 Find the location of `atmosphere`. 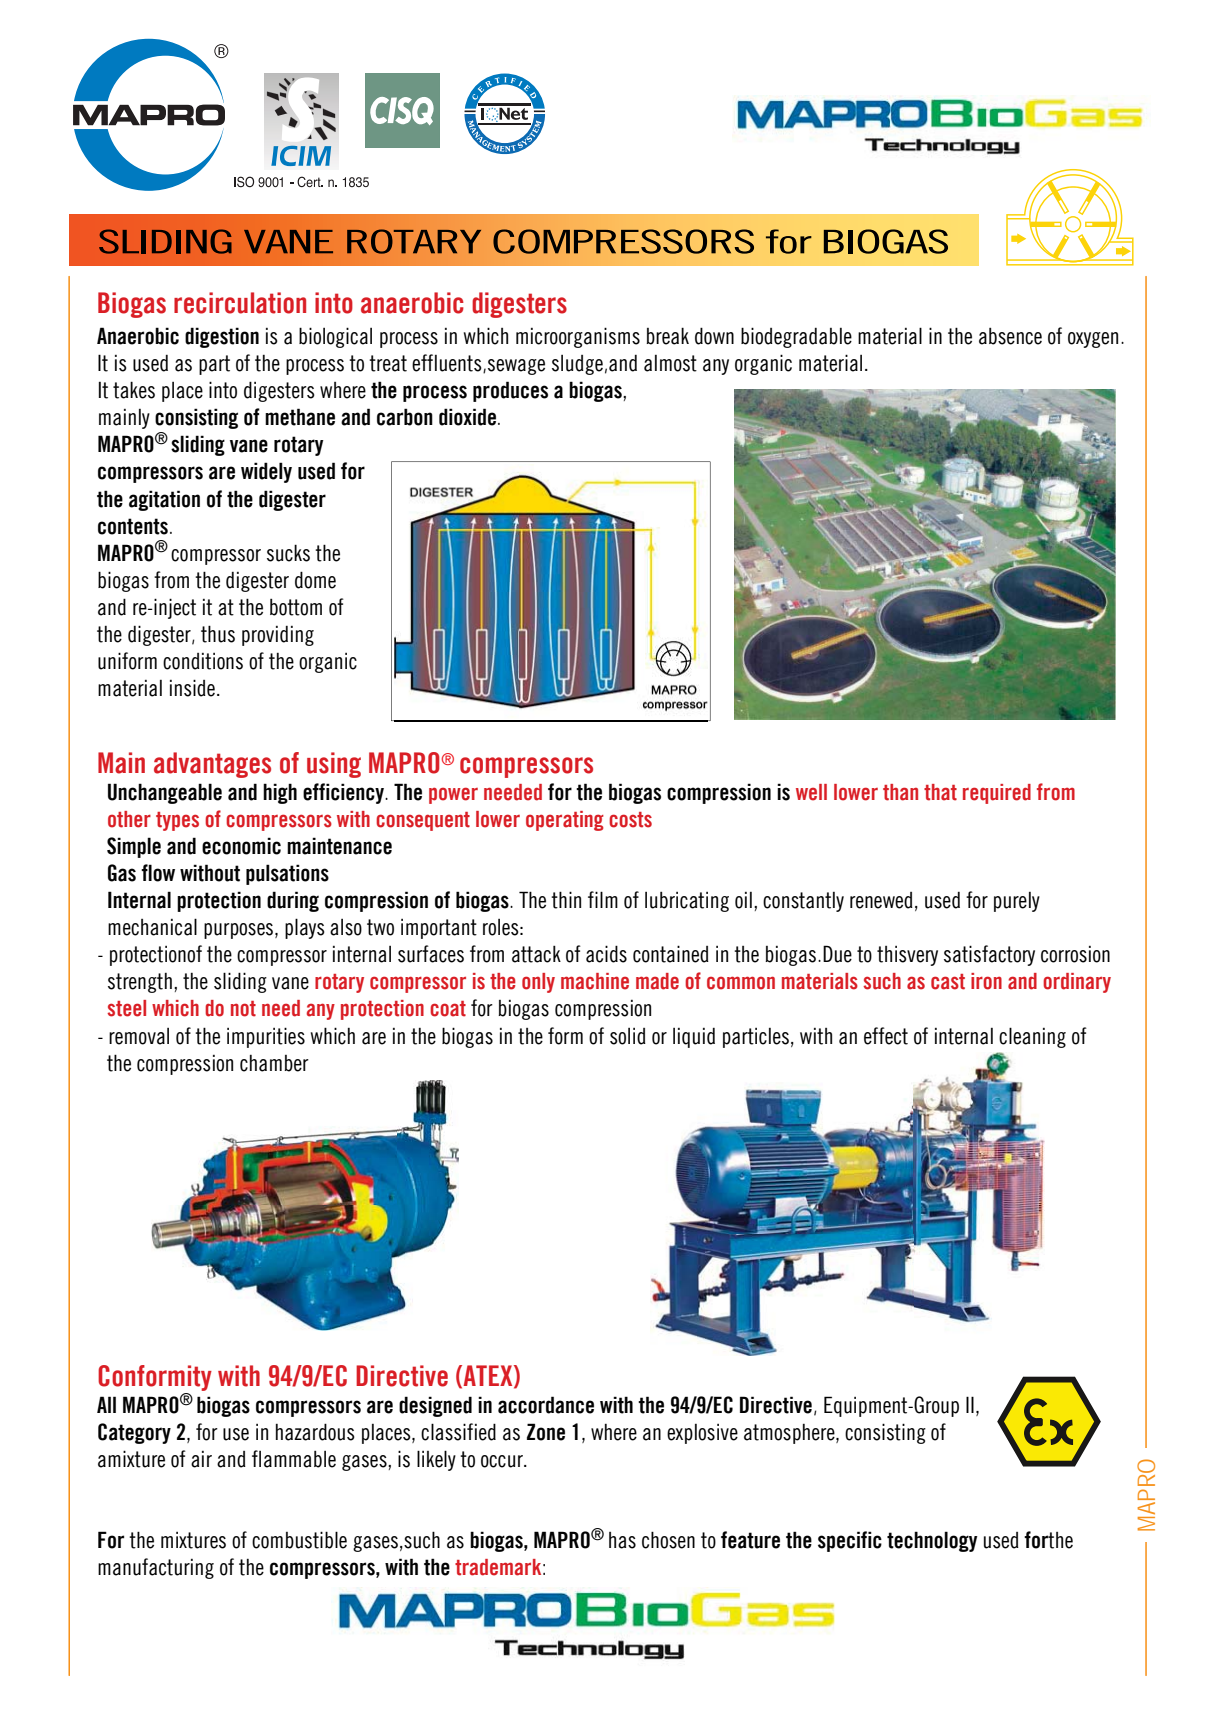

atmosphere is located at coordinates (790, 1433).
